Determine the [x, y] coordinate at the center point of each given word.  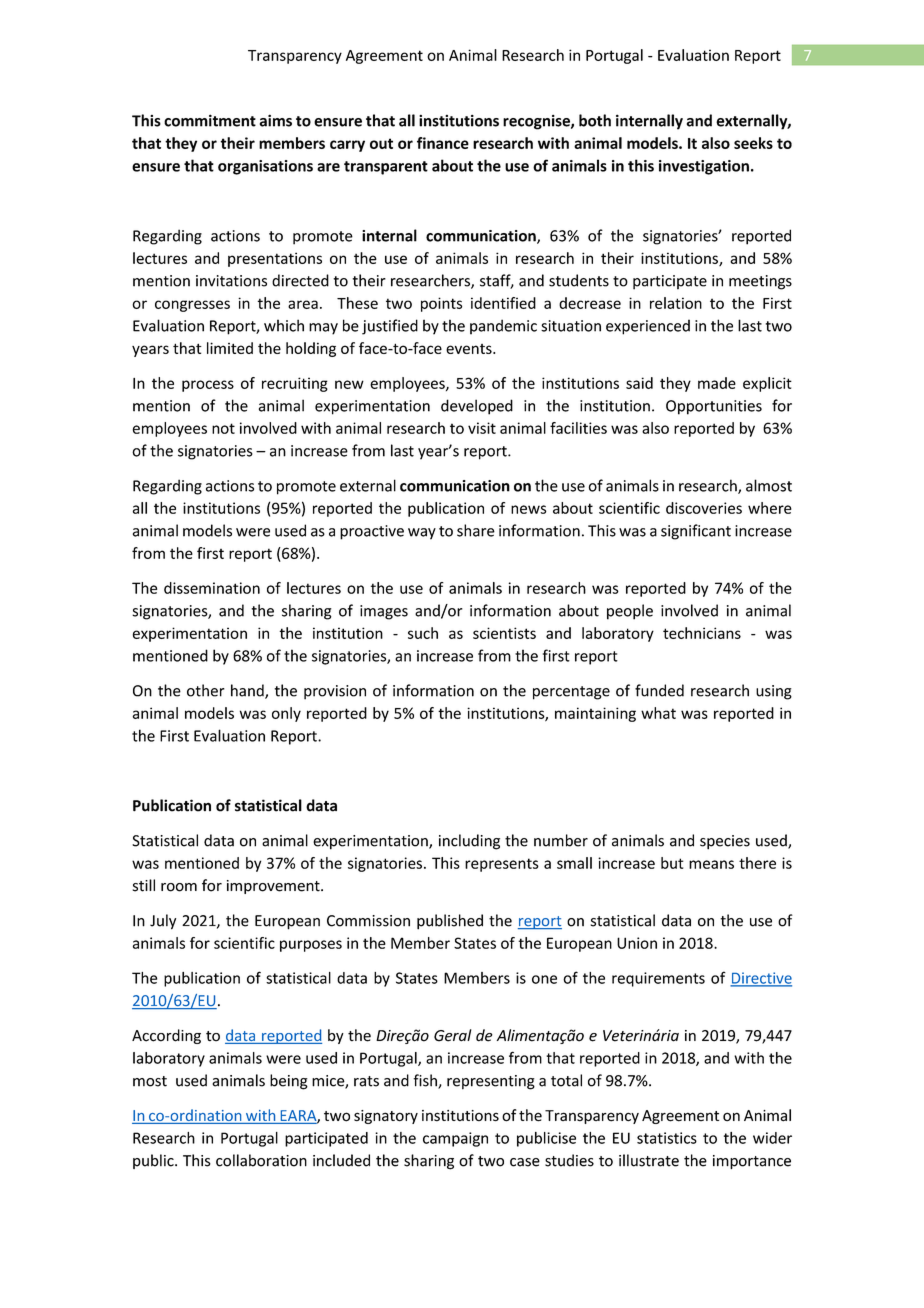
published [450, 922]
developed [477, 407]
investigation [704, 167]
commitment [210, 120]
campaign [455, 1139]
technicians [702, 633]
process [208, 386]
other [206, 690]
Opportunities [714, 407]
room [179, 887]
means [711, 864]
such [423, 633]
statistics [667, 1138]
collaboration [261, 1160]
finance [443, 143]
